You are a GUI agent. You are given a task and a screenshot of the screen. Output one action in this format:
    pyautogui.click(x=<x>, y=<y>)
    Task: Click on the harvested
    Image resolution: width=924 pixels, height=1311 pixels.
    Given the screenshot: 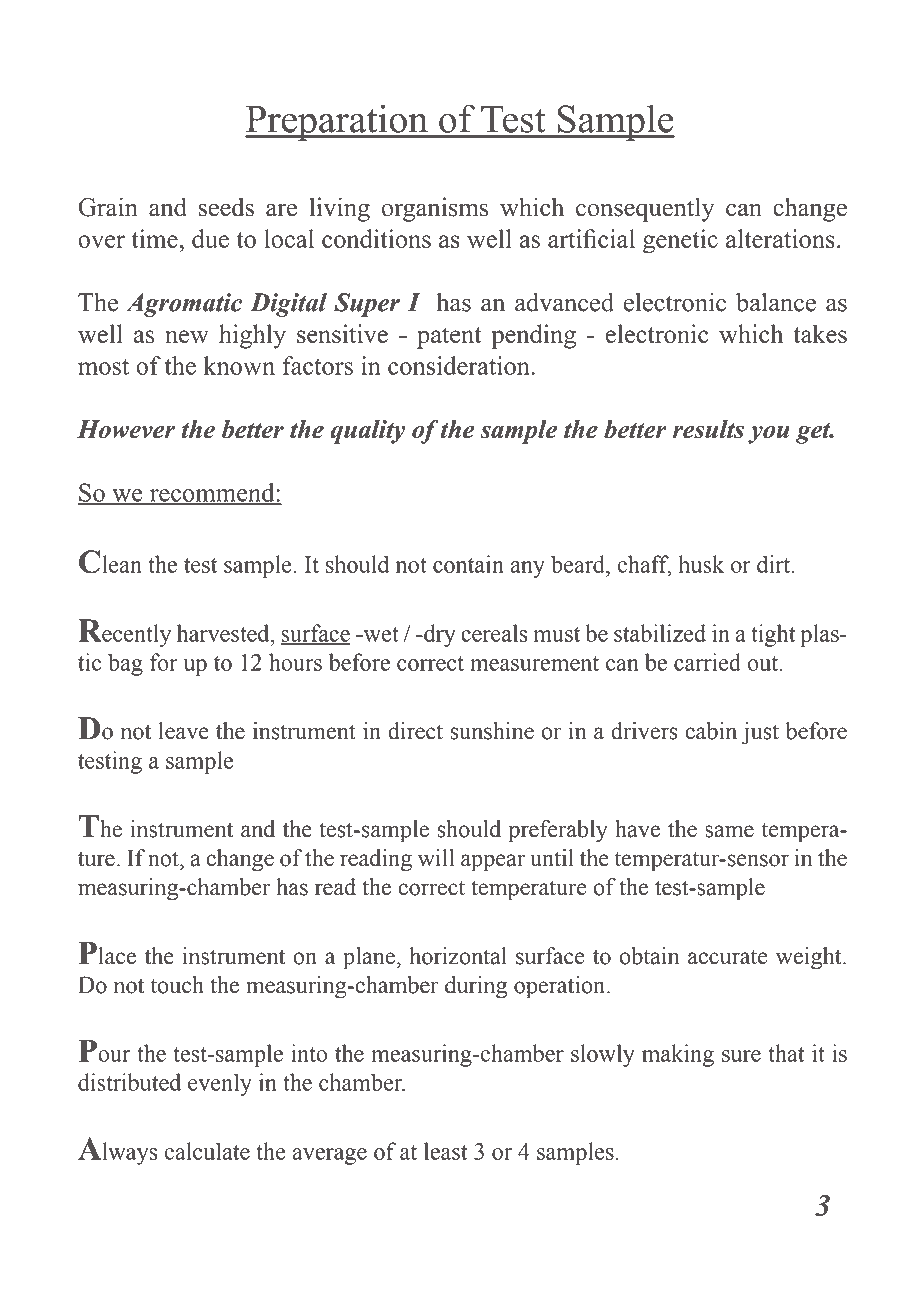 What is the action you would take?
    pyautogui.click(x=224, y=633)
